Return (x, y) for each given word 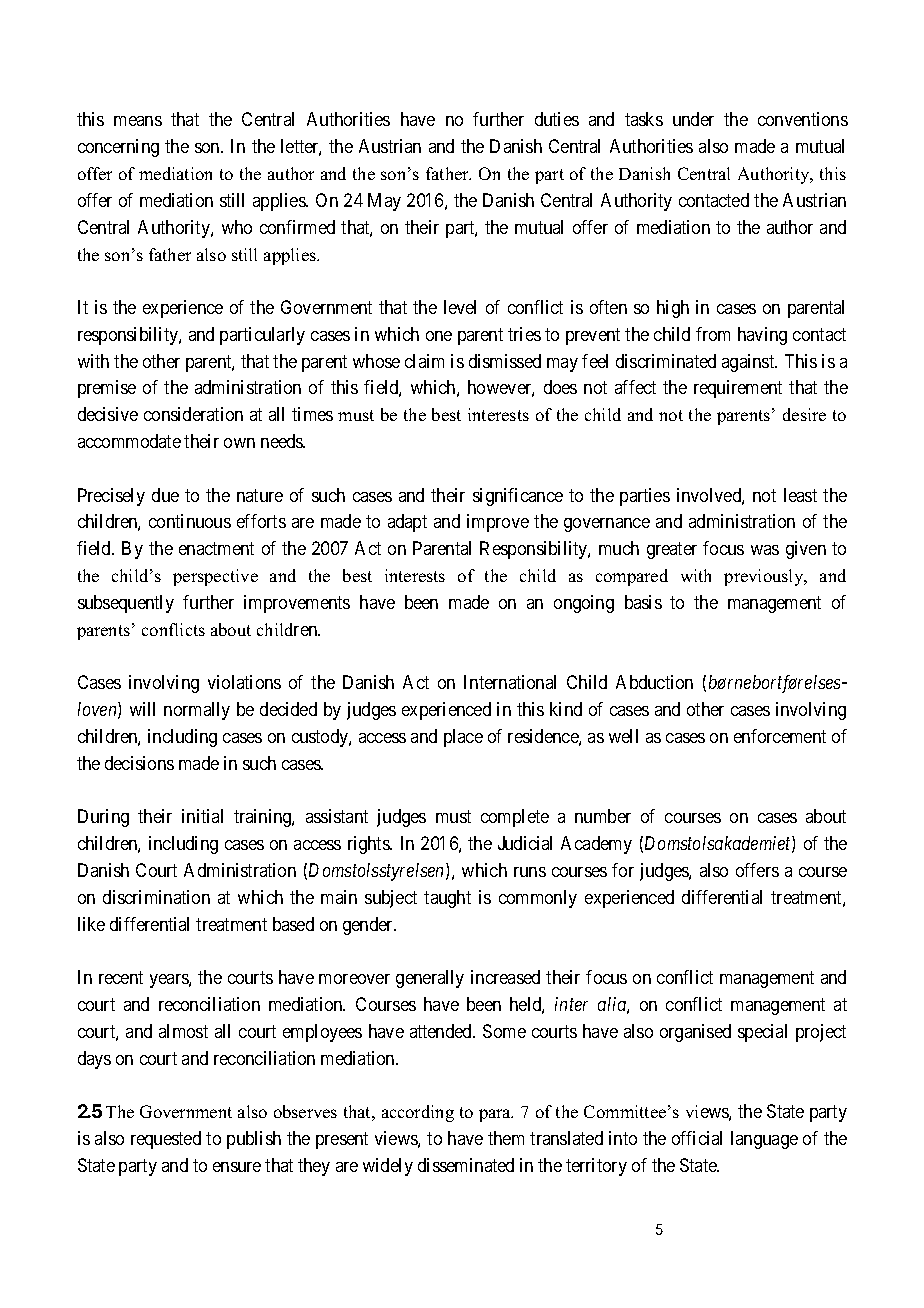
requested (166, 1140)
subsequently (126, 604)
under (693, 119)
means (138, 121)
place (463, 738)
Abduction (654, 682)
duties (557, 119)
